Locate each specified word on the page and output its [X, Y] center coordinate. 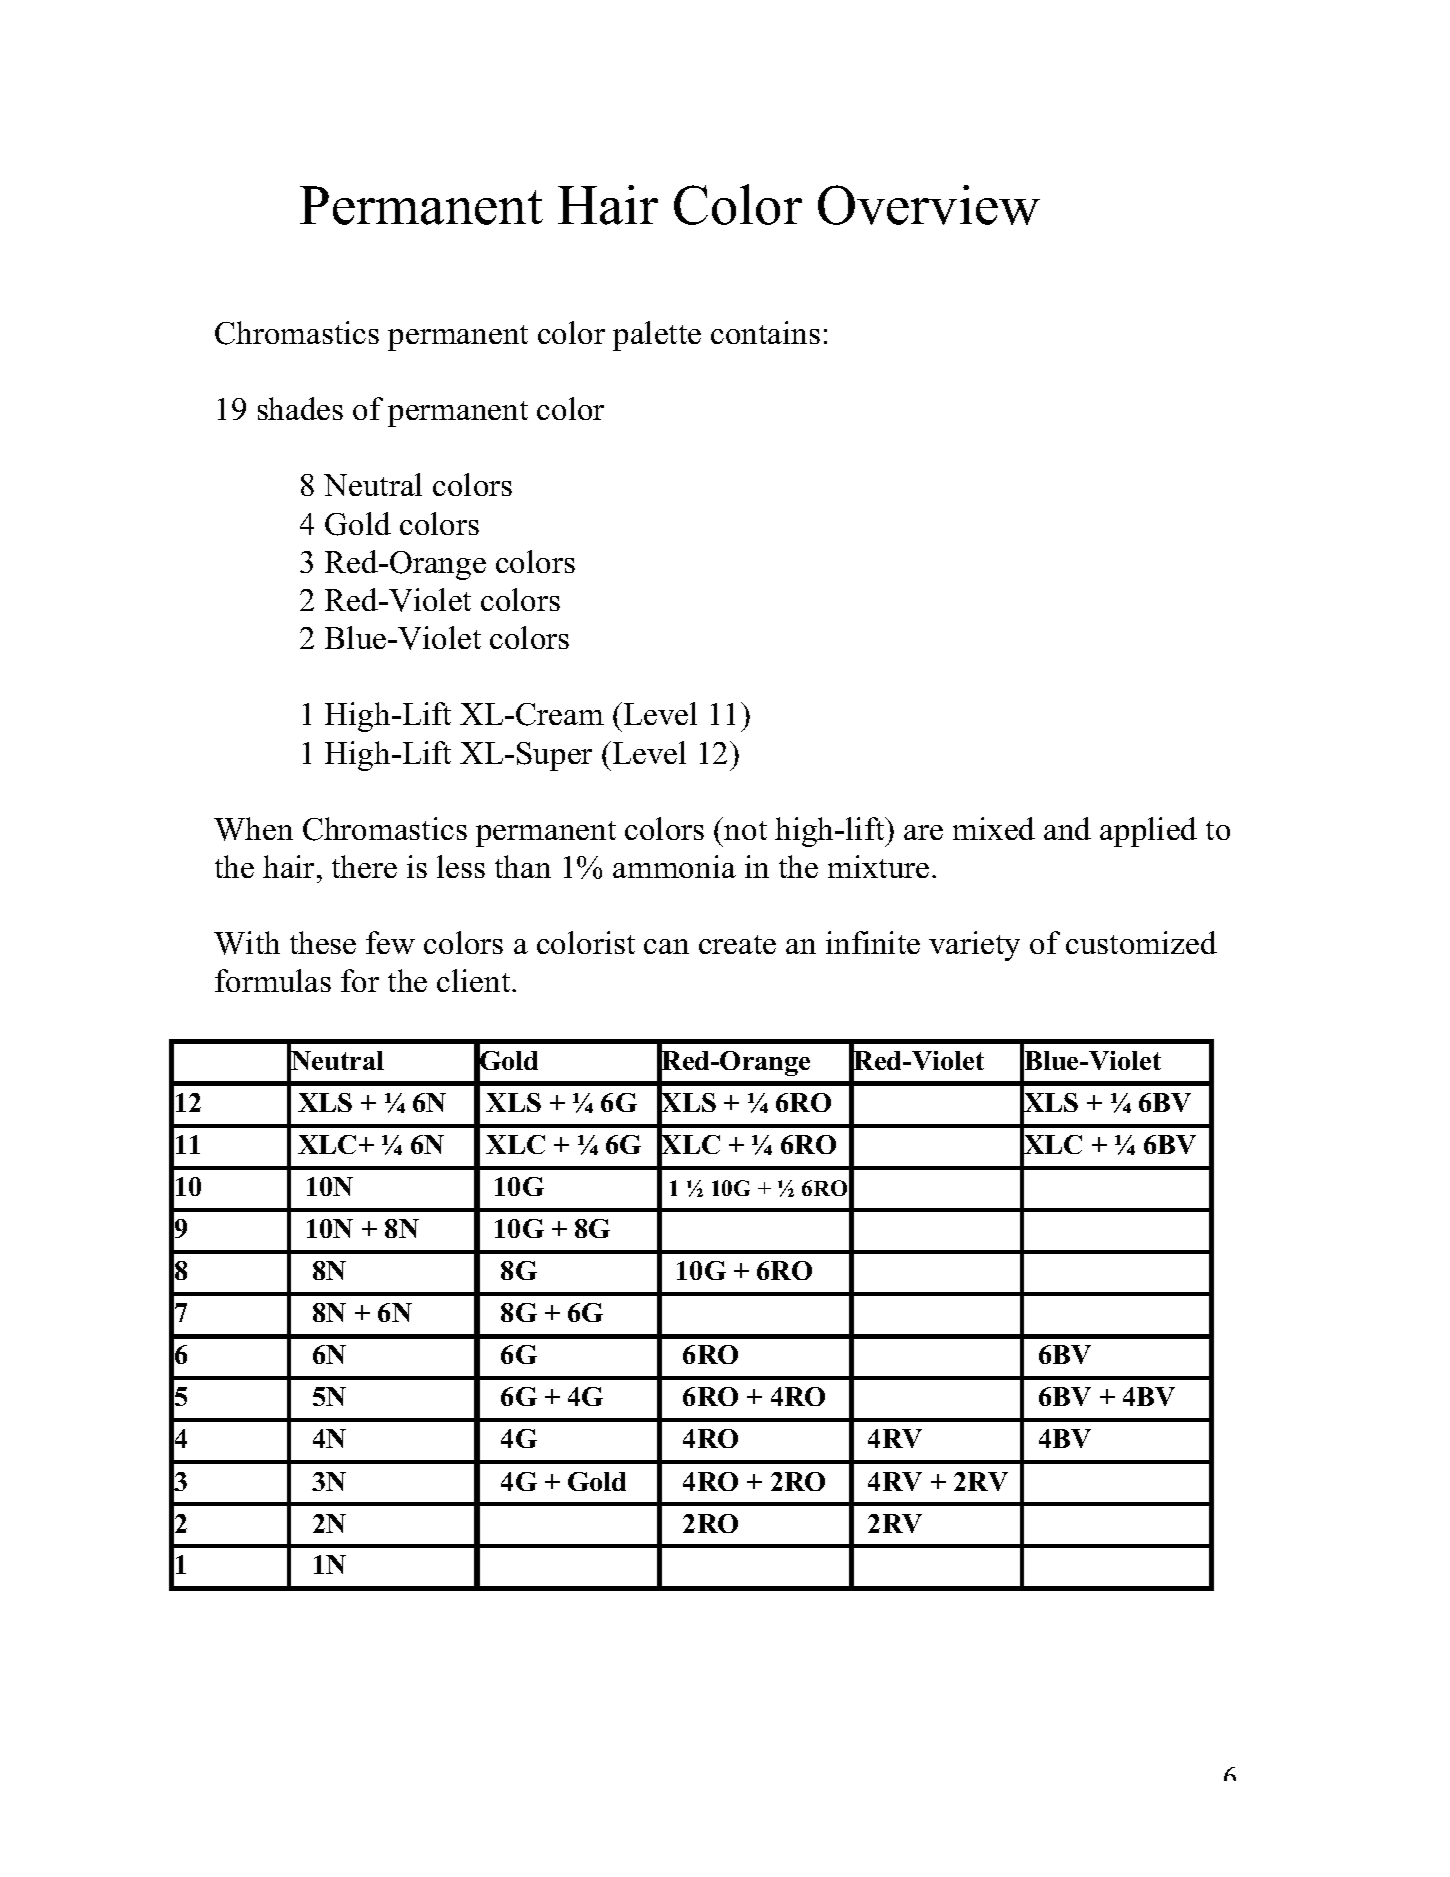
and [1067, 828]
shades [300, 408]
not [745, 830]
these [323, 942]
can [666, 946]
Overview [929, 205]
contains [765, 332]
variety [974, 946]
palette [657, 336]
